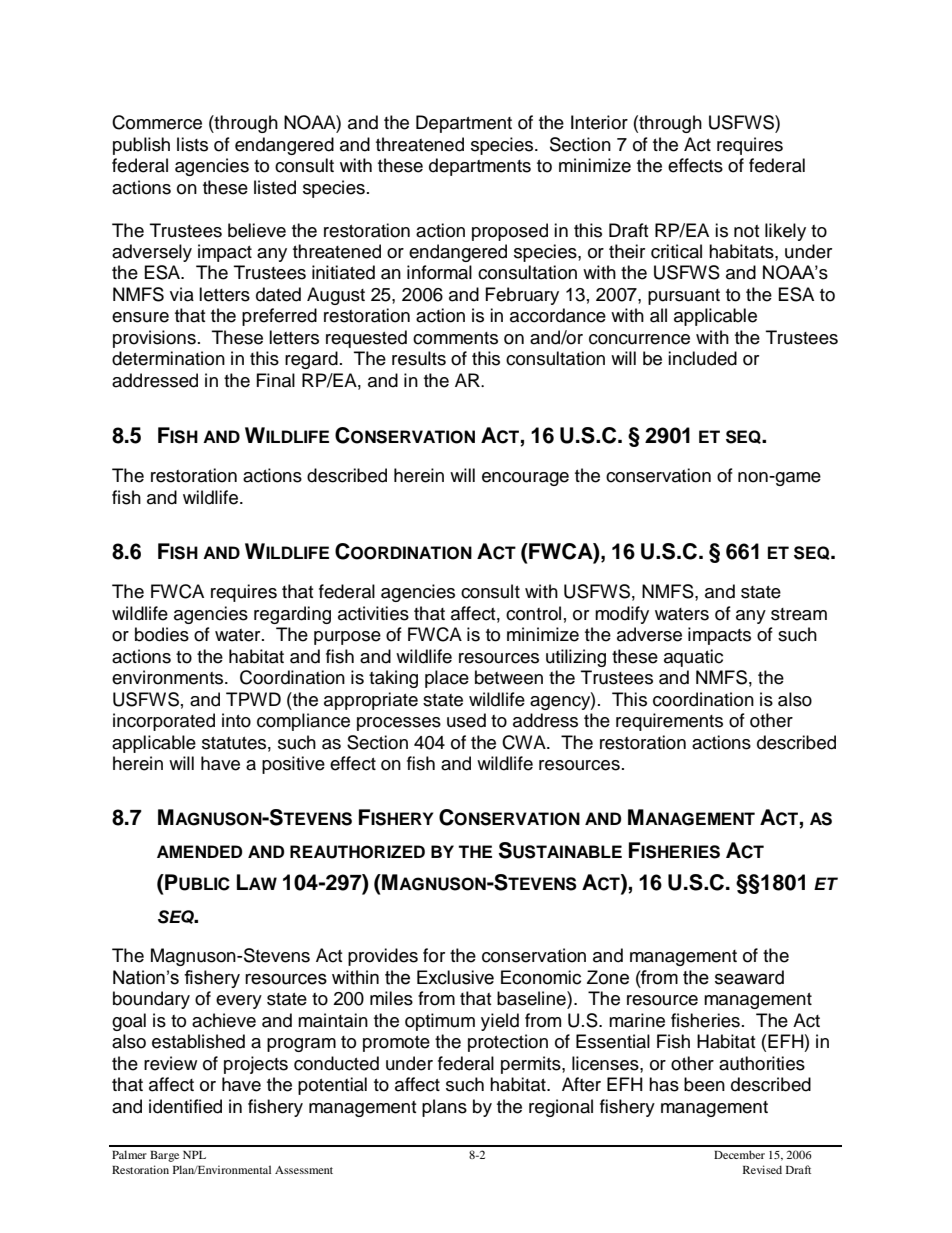 Image resolution: width=952 pixels, height=1233 pixels. I want to click on aquatic, so click(693, 658).
